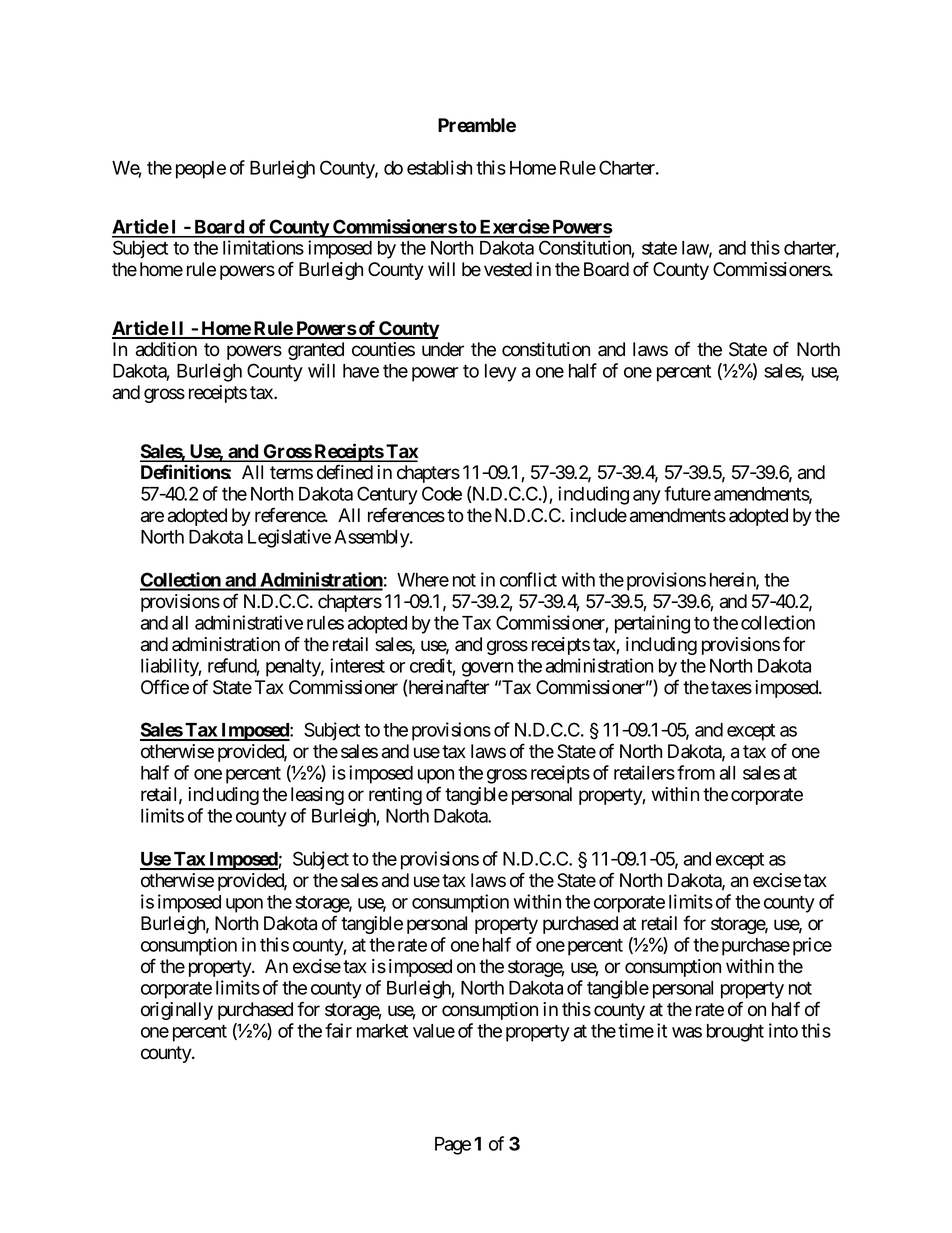 Image resolution: width=952 pixels, height=1233 pixels. Describe the element at coordinates (177, 1011) in the screenshot. I see `originally` at that location.
